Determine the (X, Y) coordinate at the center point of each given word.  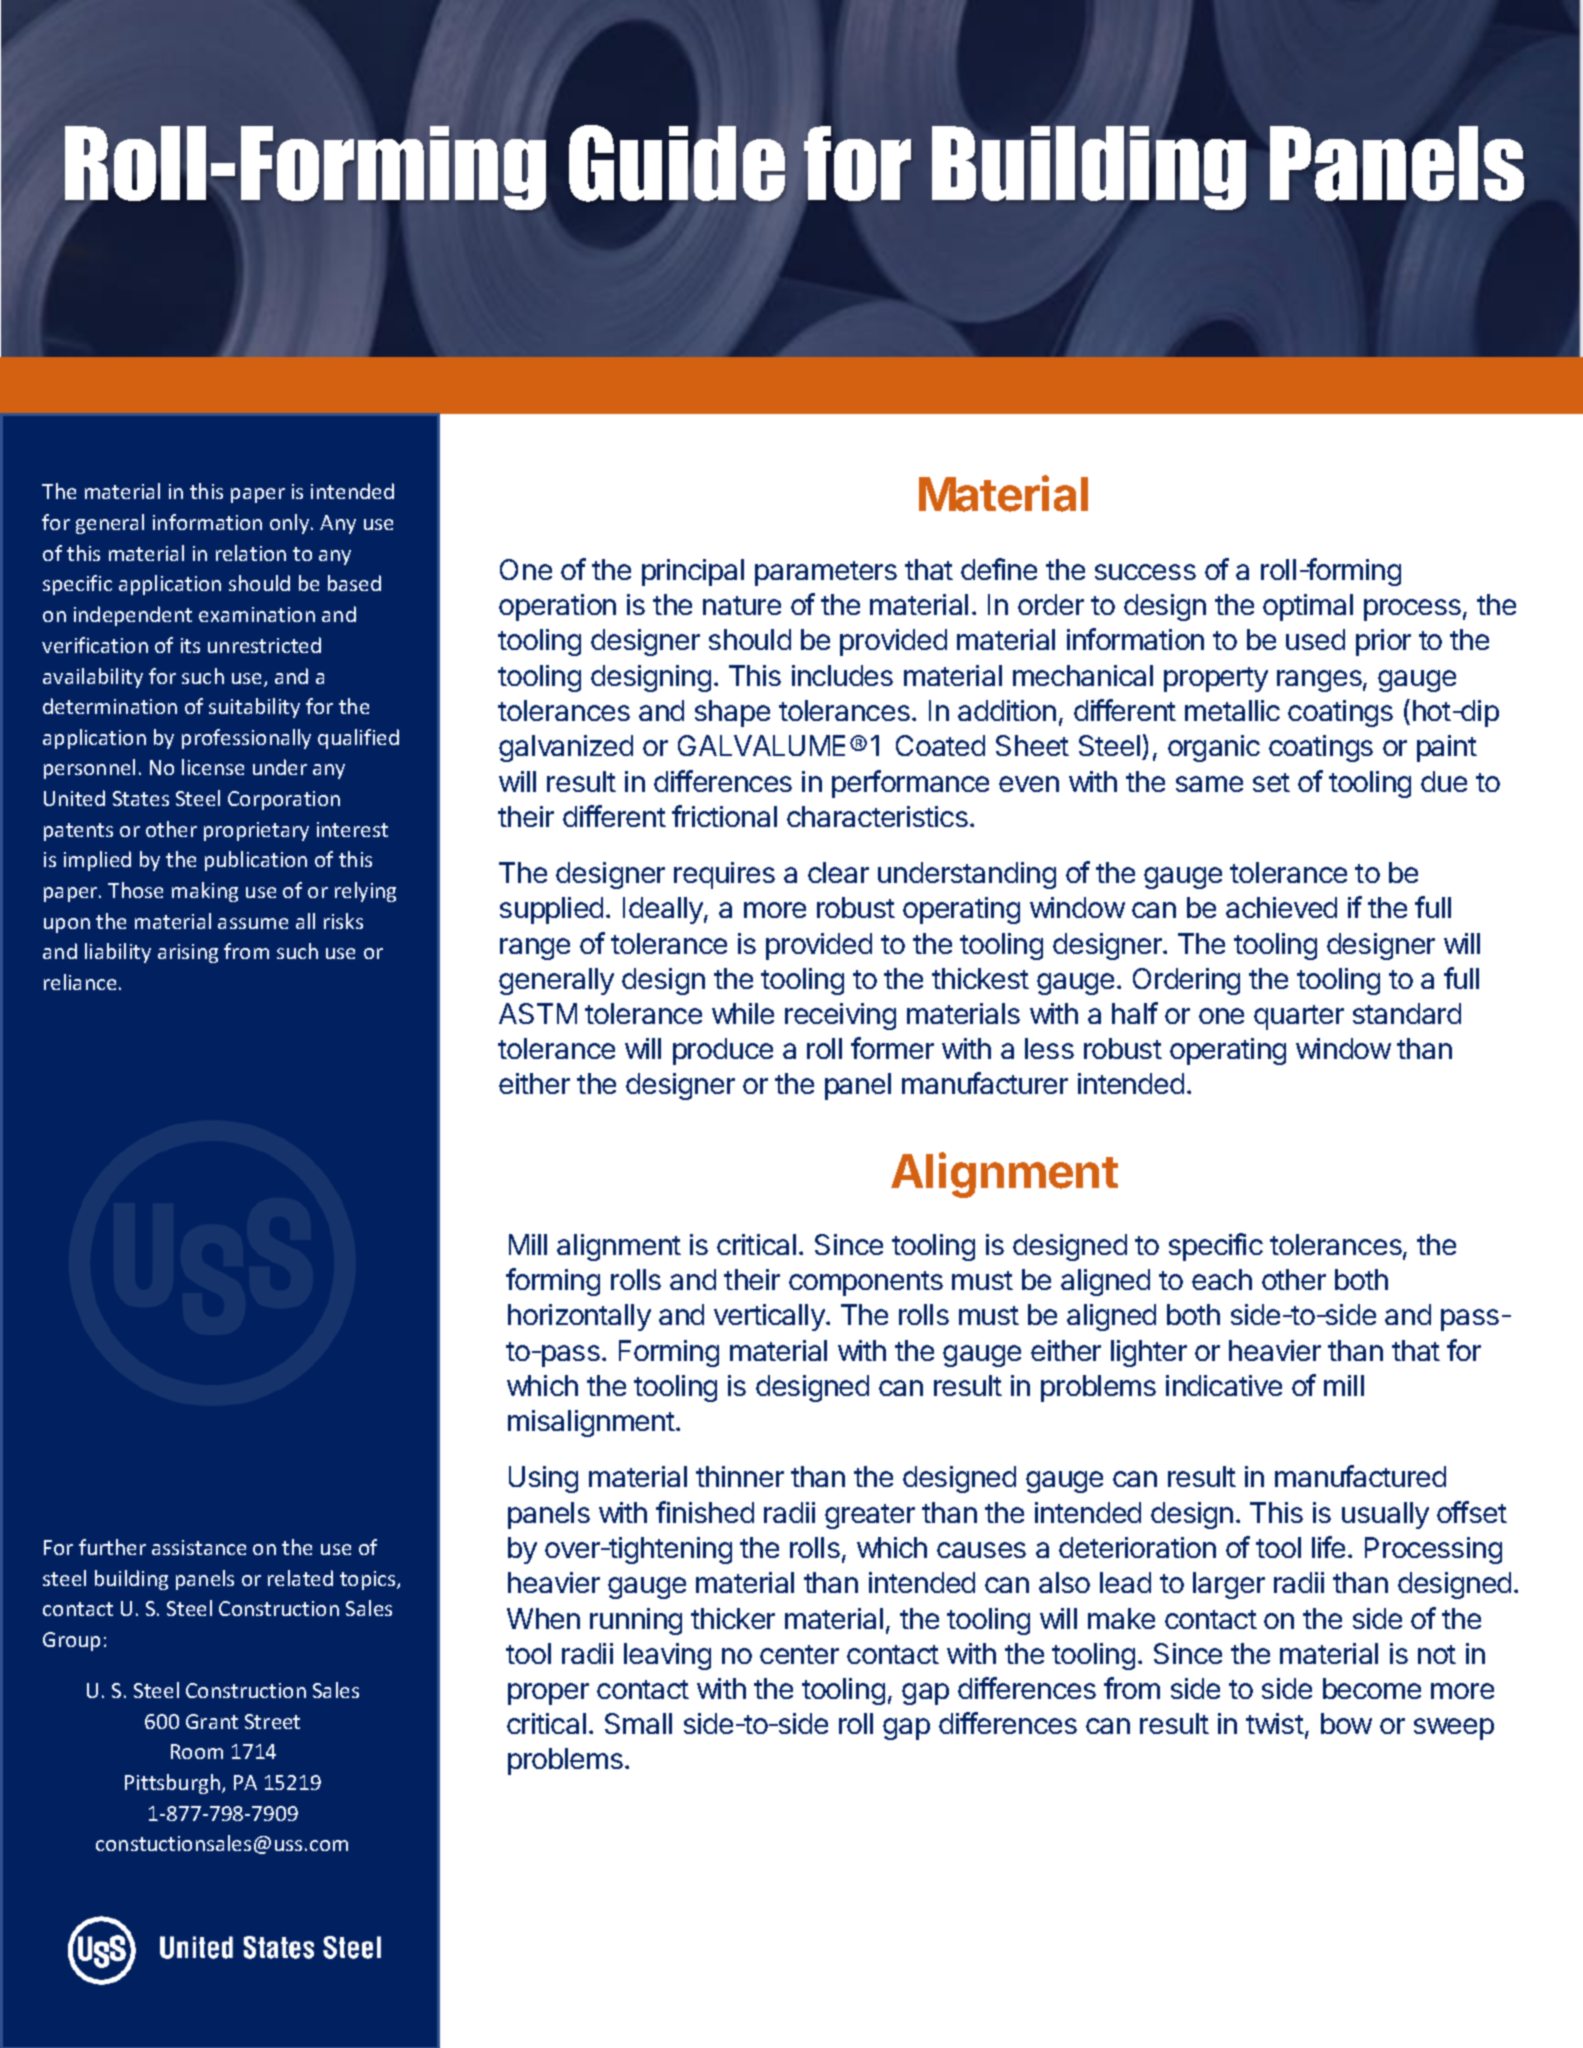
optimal (1308, 607)
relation (251, 553)
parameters (826, 573)
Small (638, 1723)
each (1222, 1279)
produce (723, 1051)
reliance (80, 982)
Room (197, 1751)
